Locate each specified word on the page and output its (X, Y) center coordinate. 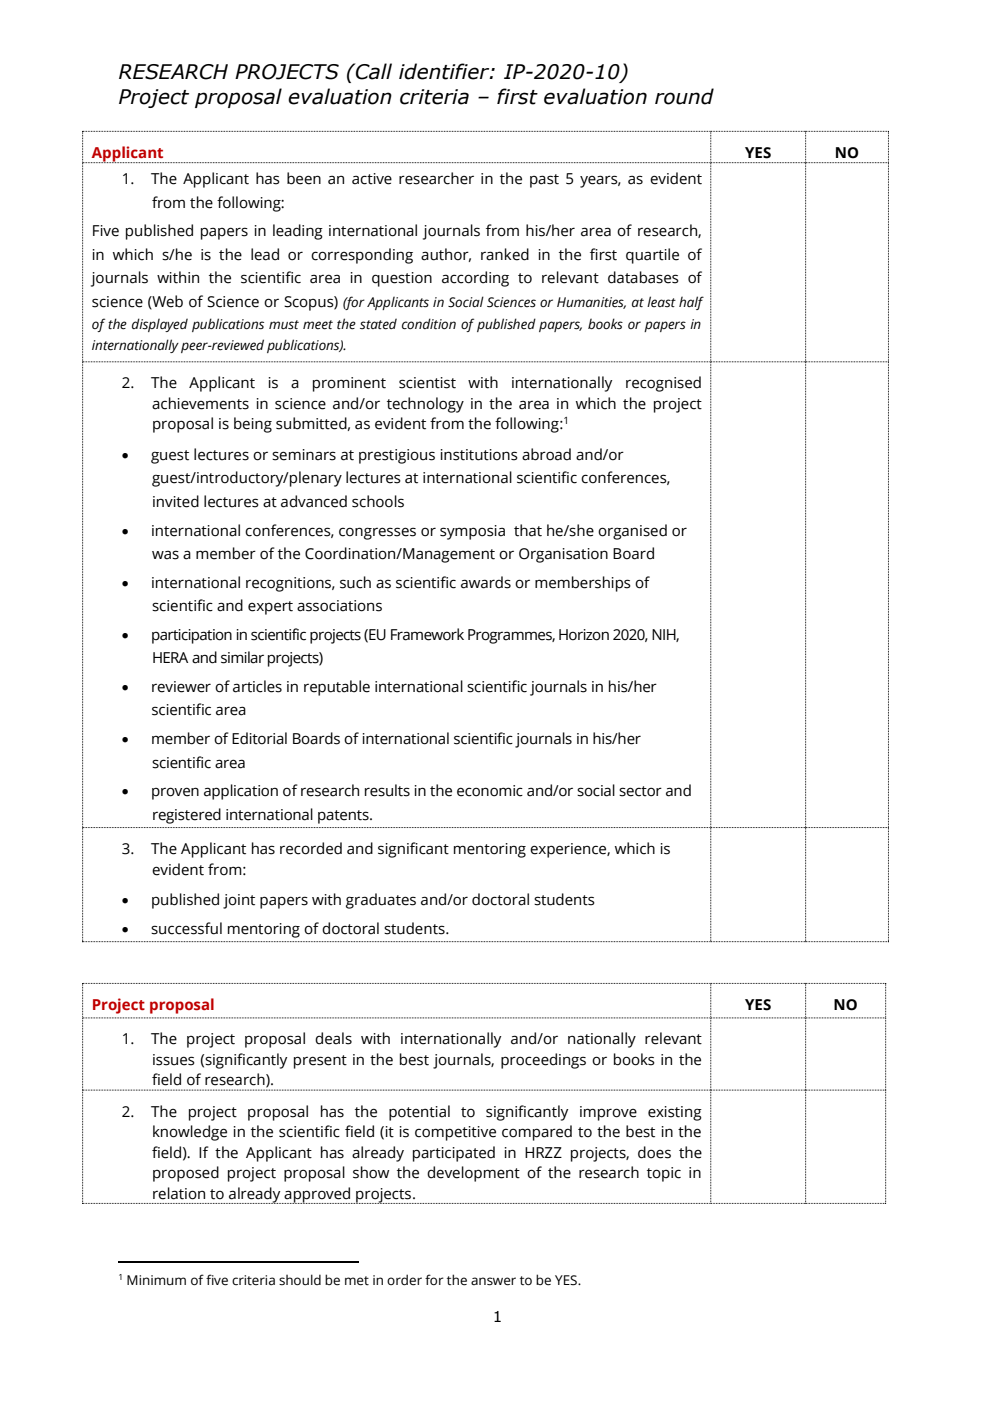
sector (640, 791)
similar (242, 657)
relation (179, 1193)
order (404, 1280)
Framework (427, 634)
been (304, 178)
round (684, 96)
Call (373, 71)
